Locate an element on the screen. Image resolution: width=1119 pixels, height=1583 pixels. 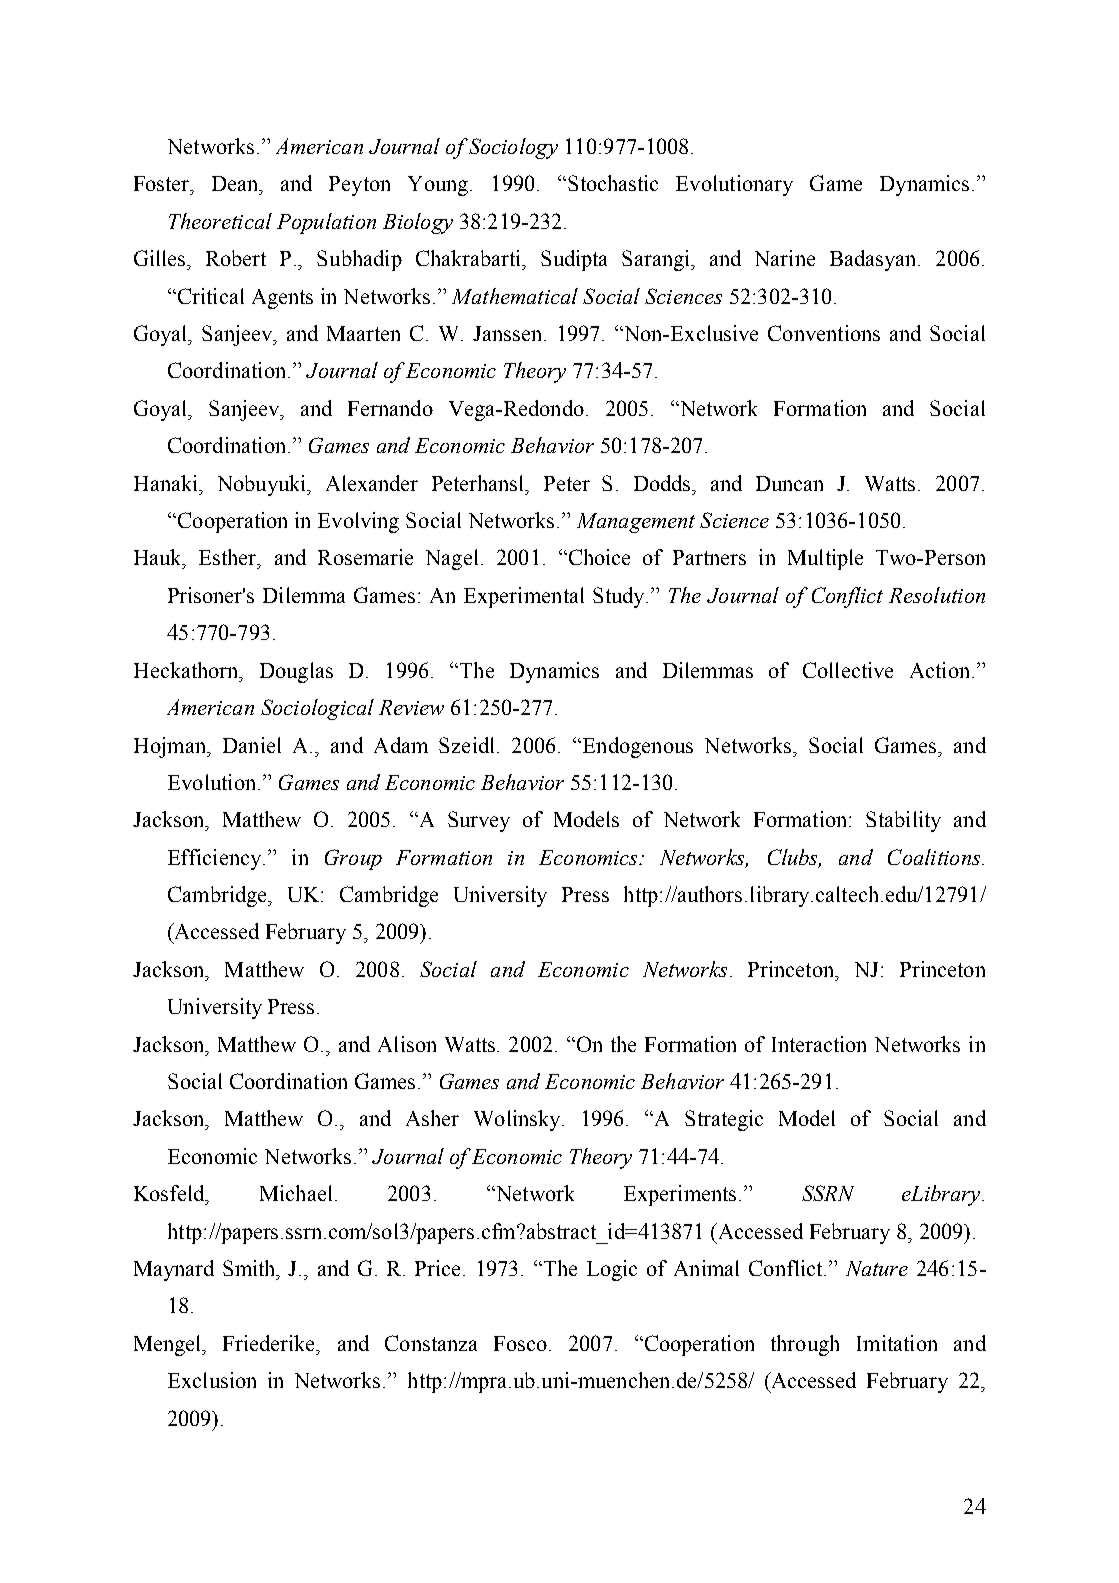
Exclusion is located at coordinates (212, 1380).
